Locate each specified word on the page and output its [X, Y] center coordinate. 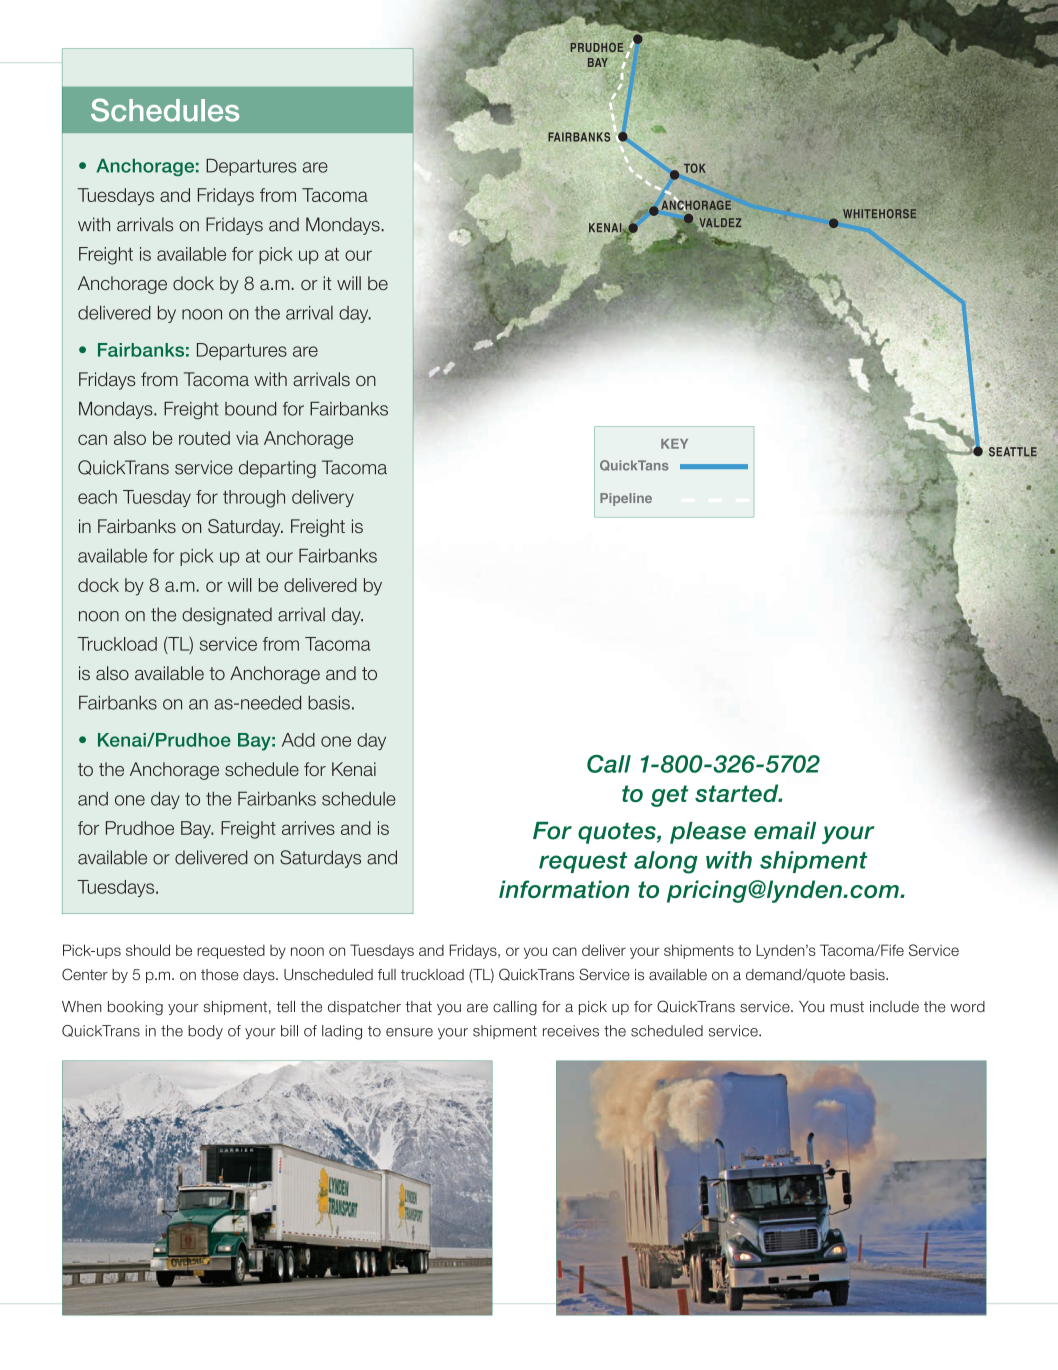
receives [571, 1031]
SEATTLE [1013, 452]
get [670, 796]
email [785, 831]
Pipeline [626, 499]
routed [204, 438]
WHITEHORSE [879, 214]
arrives [308, 828]
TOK [695, 168]
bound [250, 409]
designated [227, 616]
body [205, 1032]
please [708, 833]
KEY [674, 444]
